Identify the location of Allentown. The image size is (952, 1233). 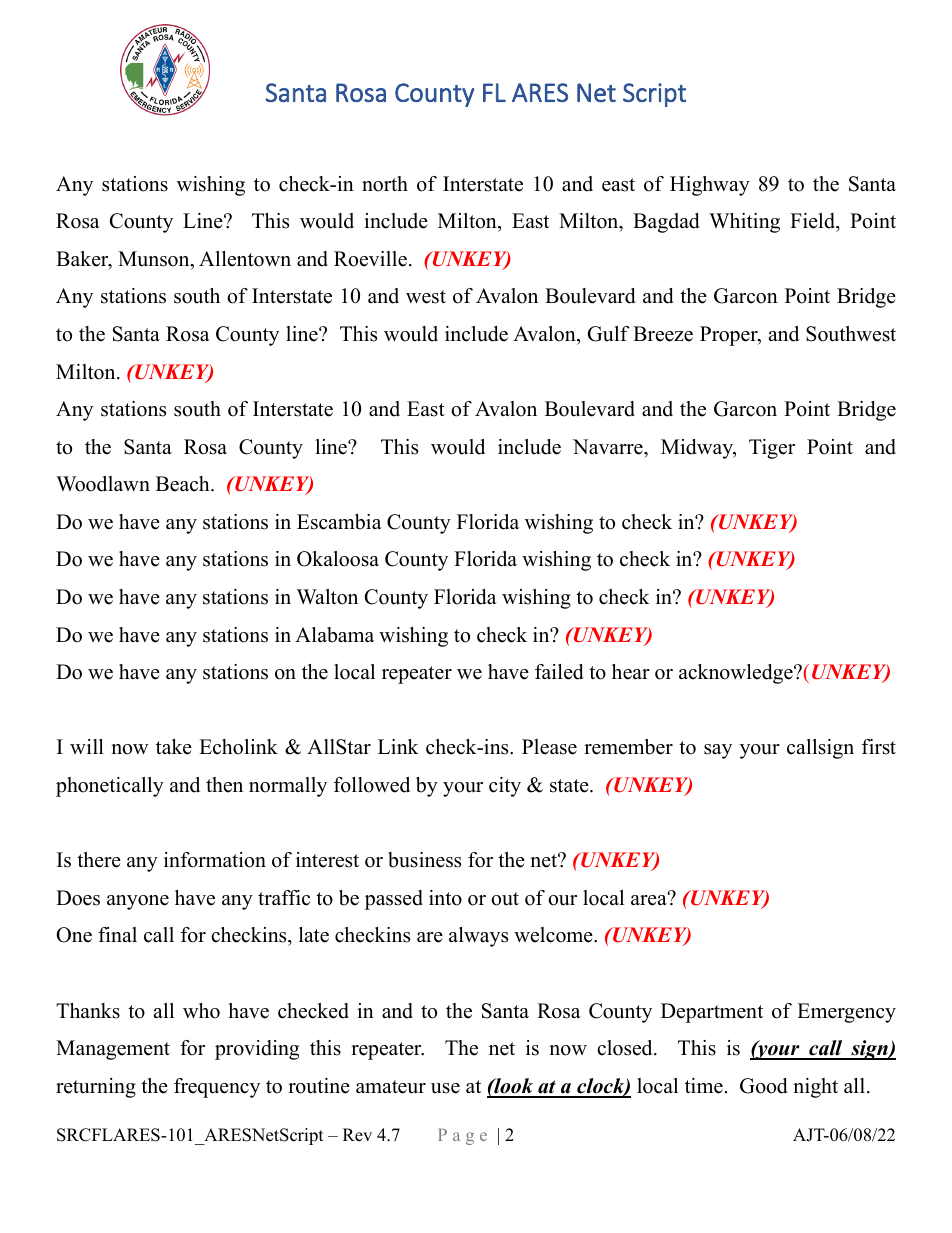
(245, 259).
